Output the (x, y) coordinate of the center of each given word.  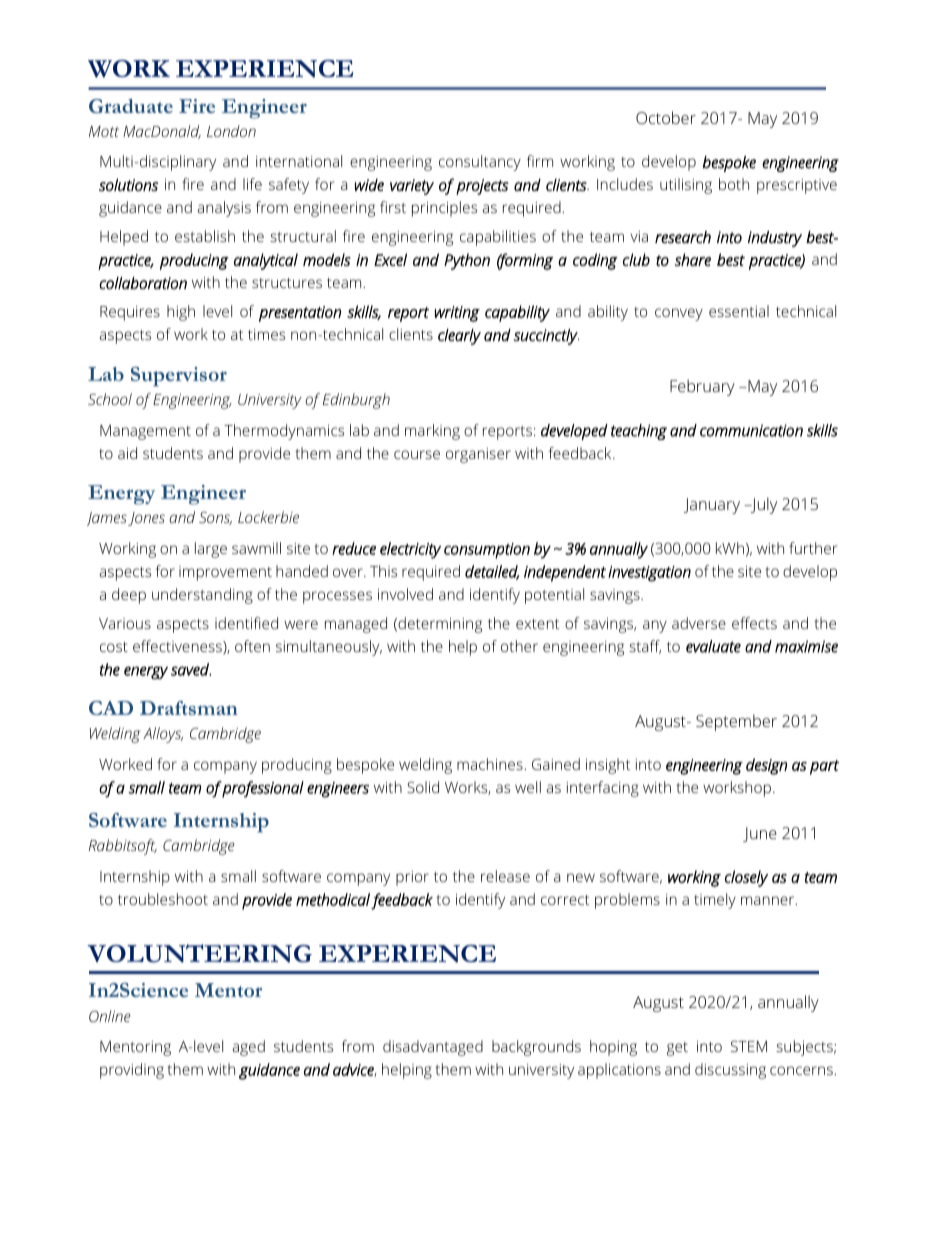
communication (751, 430)
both (734, 184)
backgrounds (536, 1048)
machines (491, 764)
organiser (478, 455)
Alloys (163, 735)
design (766, 766)
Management (145, 432)
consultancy (480, 163)
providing (132, 1071)
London (231, 131)
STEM (749, 1046)
